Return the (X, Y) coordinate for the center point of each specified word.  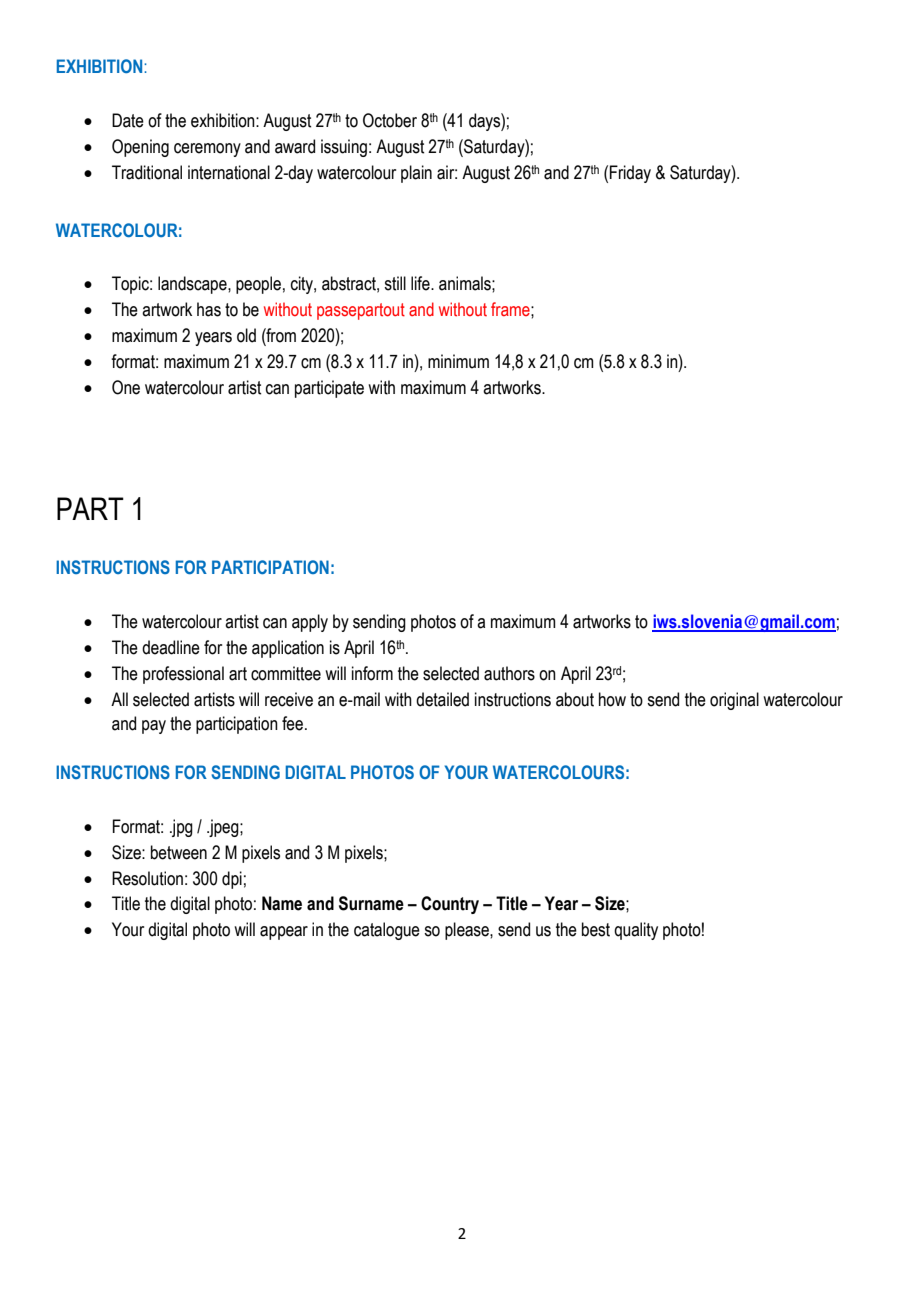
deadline (171, 647)
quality (636, 931)
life (421, 283)
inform (372, 673)
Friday (630, 174)
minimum (458, 361)
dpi (232, 880)
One (126, 387)
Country (450, 905)
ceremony (207, 150)
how (612, 699)
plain (416, 174)
